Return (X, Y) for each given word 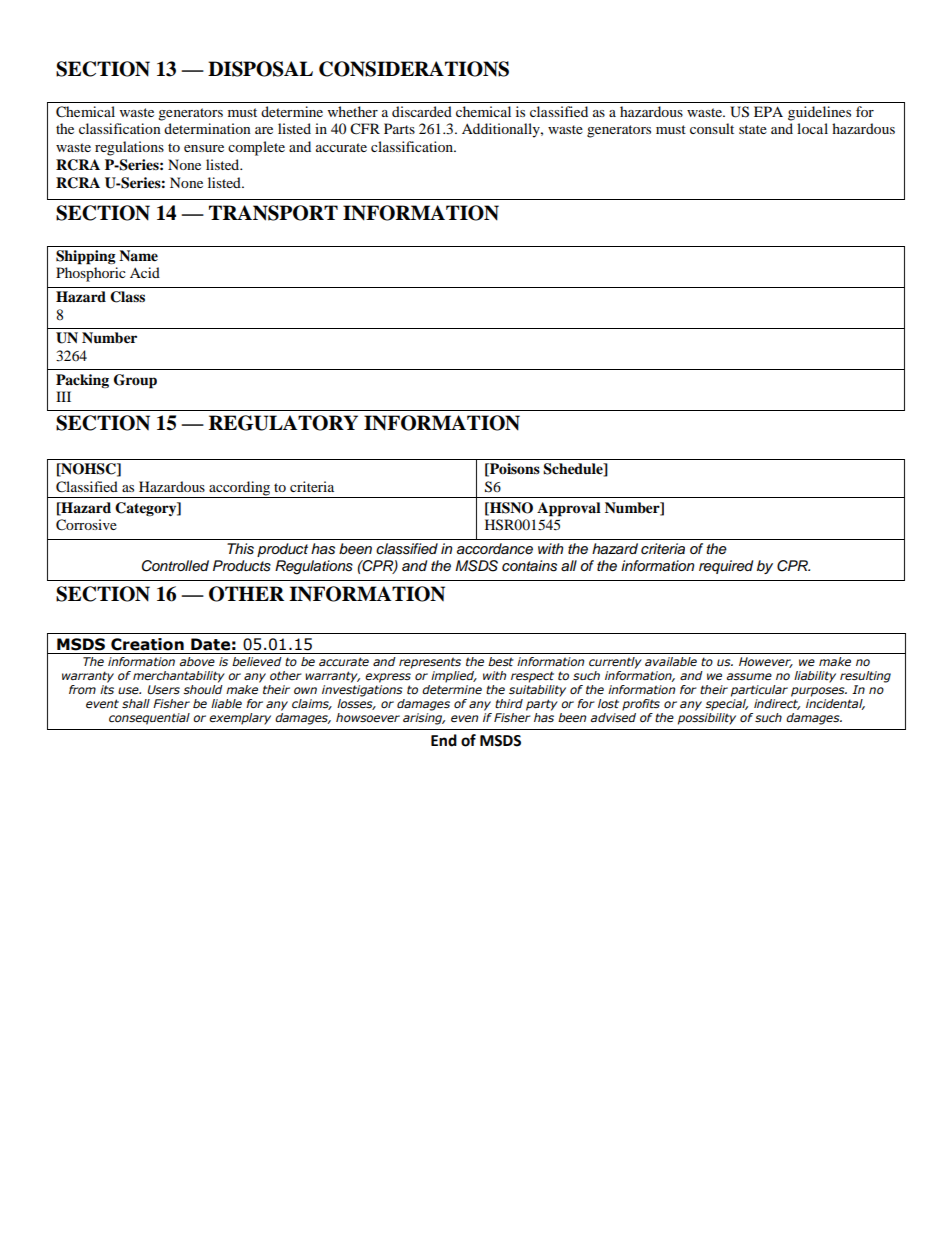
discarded (422, 111)
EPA (768, 111)
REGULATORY (283, 423)
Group (135, 381)
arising (424, 719)
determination (207, 128)
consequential (149, 719)
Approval (569, 509)
